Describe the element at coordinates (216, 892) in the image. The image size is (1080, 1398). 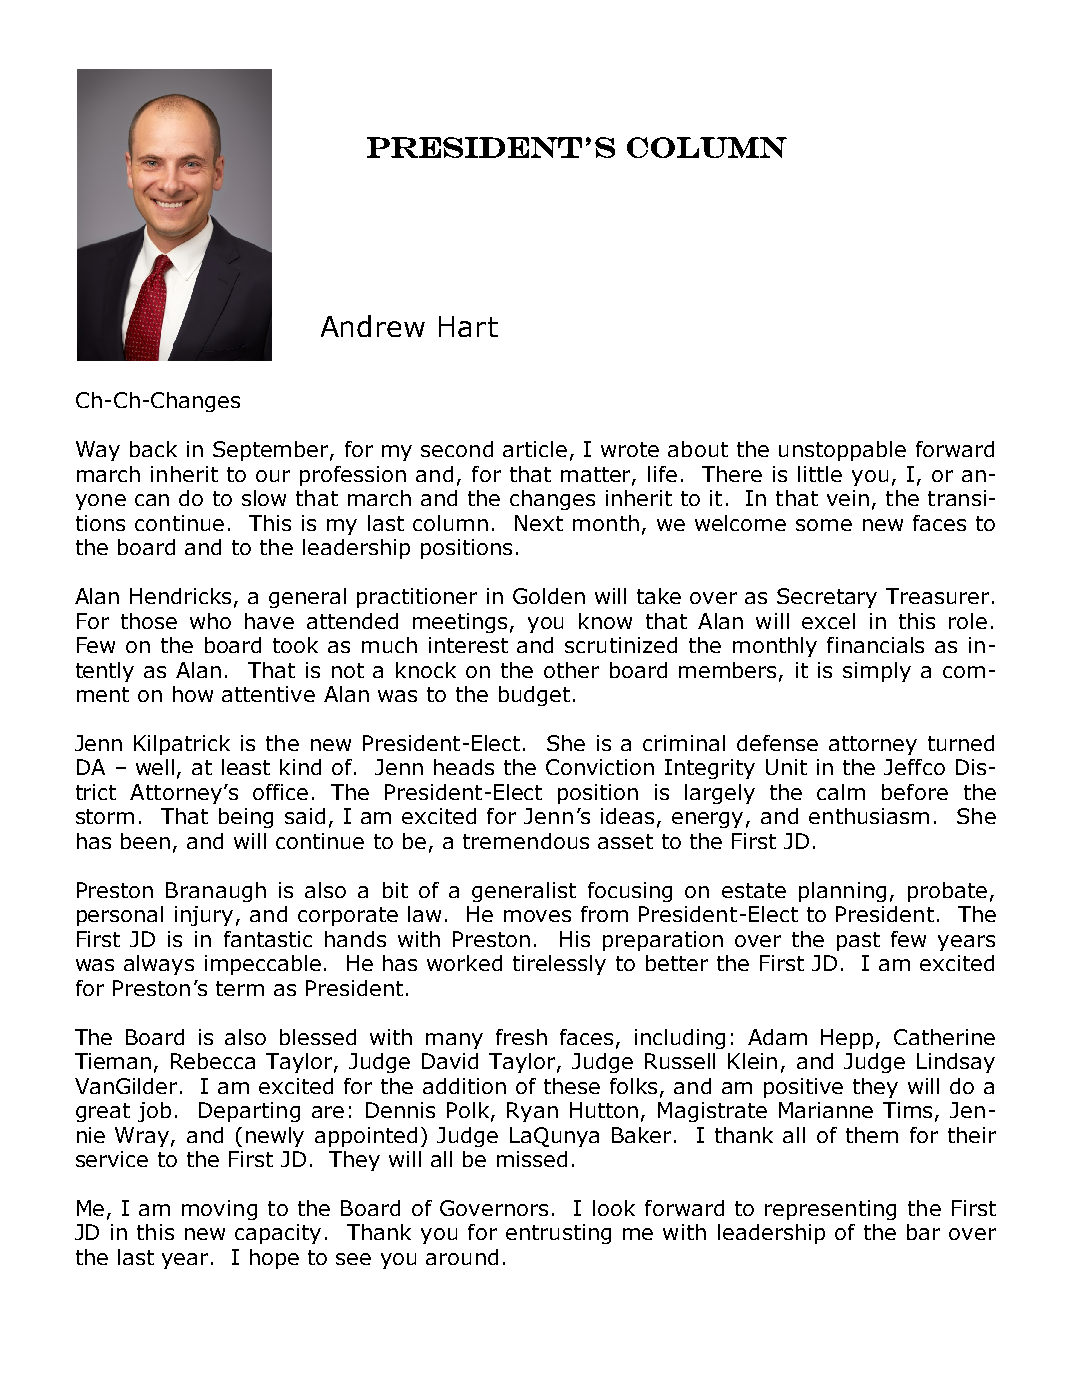
I see `Branaugh` at that location.
